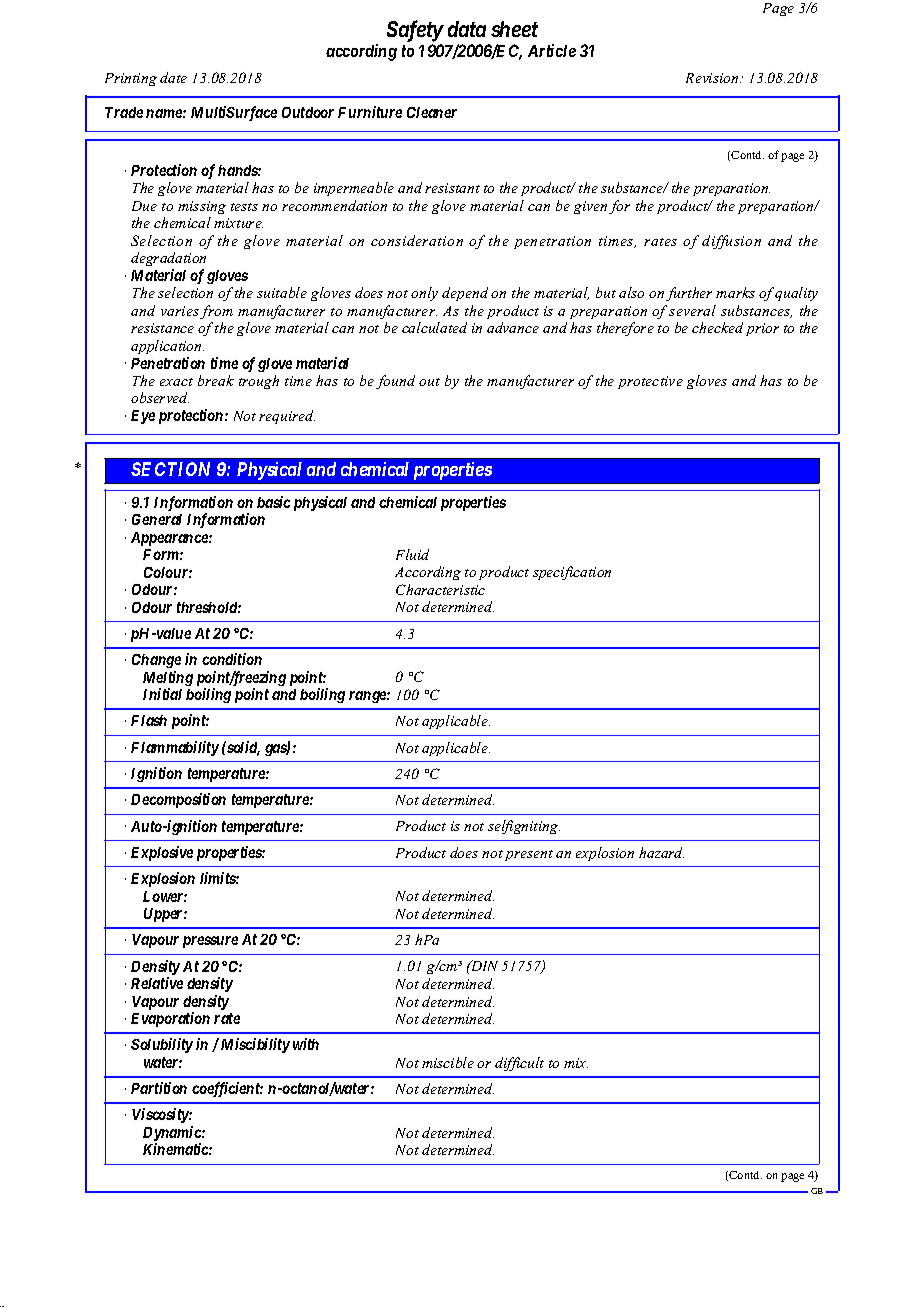 Image resolution: width=924 pixels, height=1308 pixels. What do you see at coordinates (162, 1045) in the screenshot?
I see `Solubility` at bounding box center [162, 1045].
